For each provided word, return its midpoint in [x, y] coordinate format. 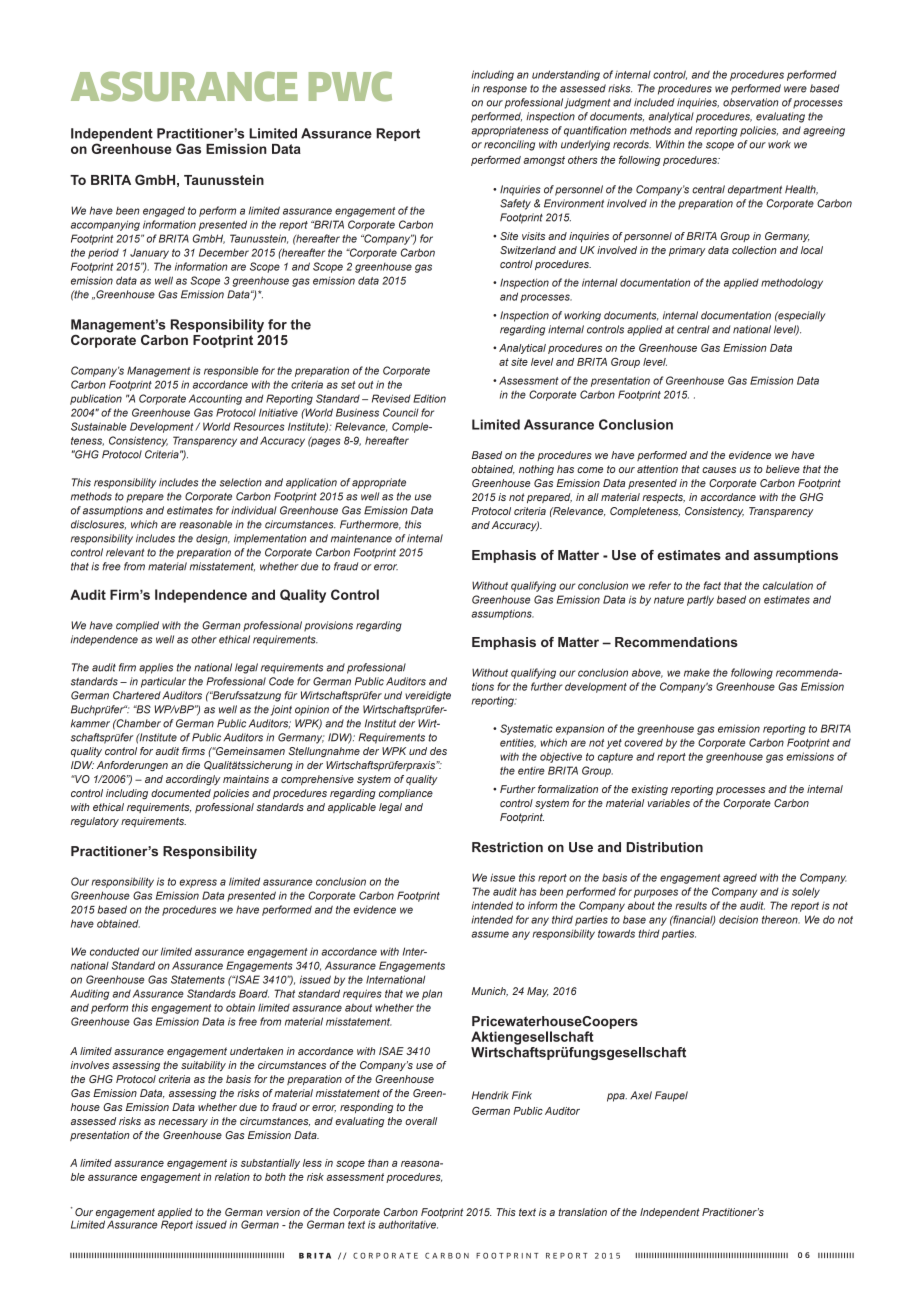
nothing [536, 470]
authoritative [408, 1224]
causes [719, 470]
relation [232, 1177]
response [505, 90]
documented [181, 793]
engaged [164, 211]
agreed [740, 878]
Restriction [507, 847]
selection [241, 482]
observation [751, 102]
